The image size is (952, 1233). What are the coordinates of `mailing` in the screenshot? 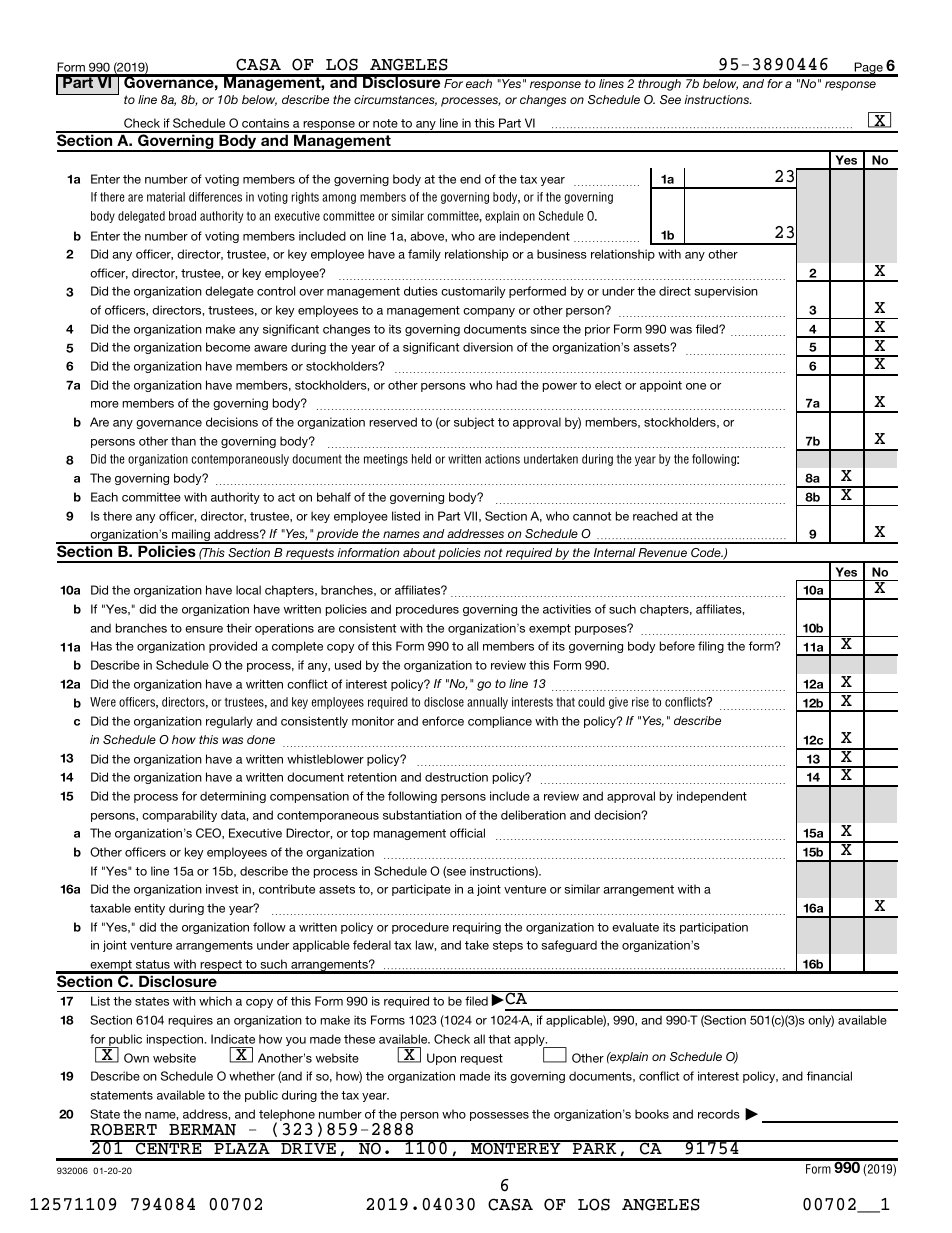 It's located at (191, 536).
